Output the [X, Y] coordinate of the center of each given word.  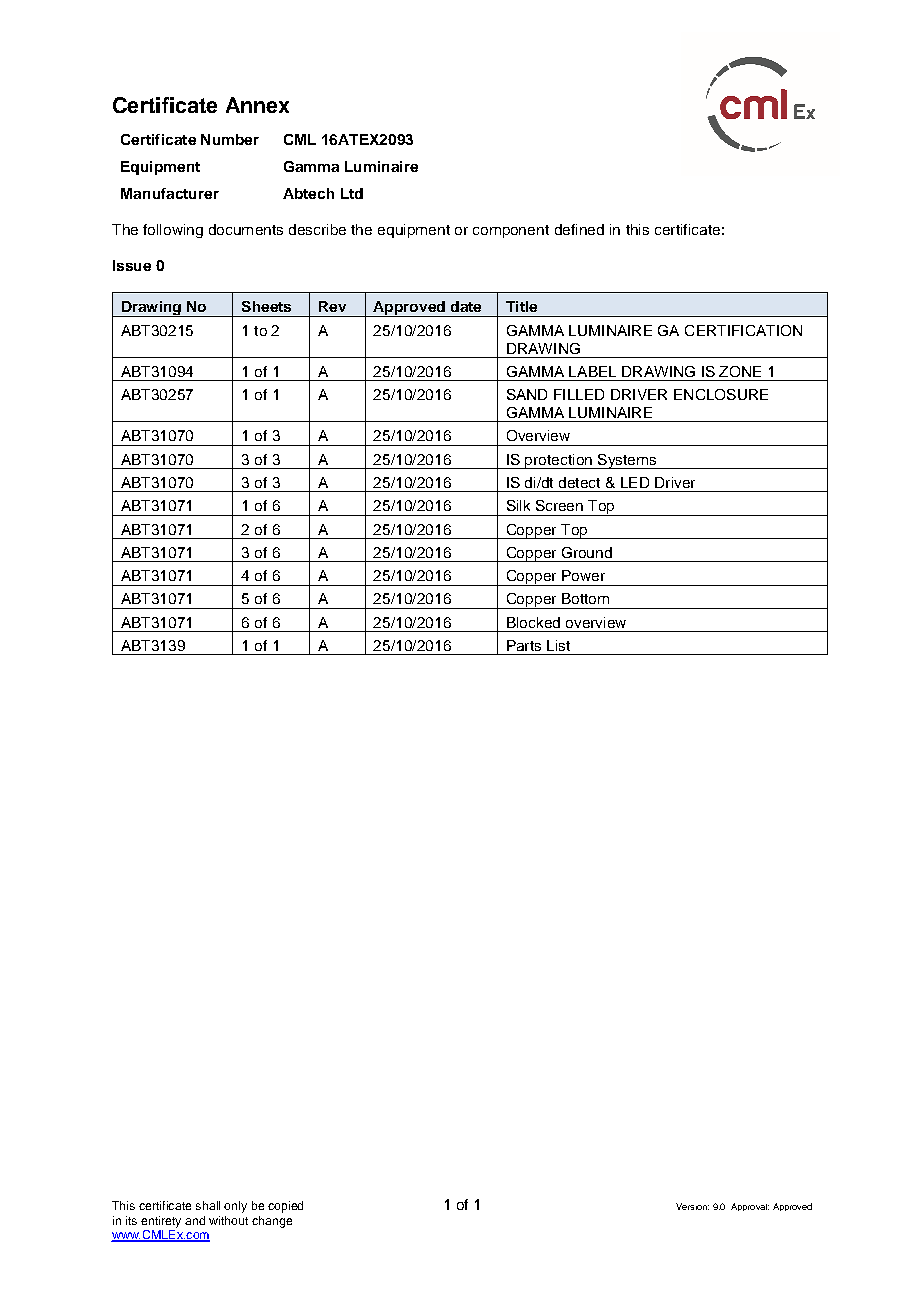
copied [285, 1207]
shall [208, 1205]
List [558, 645]
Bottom [585, 598]
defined [579, 229]
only [235, 1207]
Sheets [266, 306]
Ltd [352, 193]
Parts [524, 645]
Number [230, 139]
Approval [750, 1207]
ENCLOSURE [721, 394]
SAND [527, 394]
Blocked [533, 622]
